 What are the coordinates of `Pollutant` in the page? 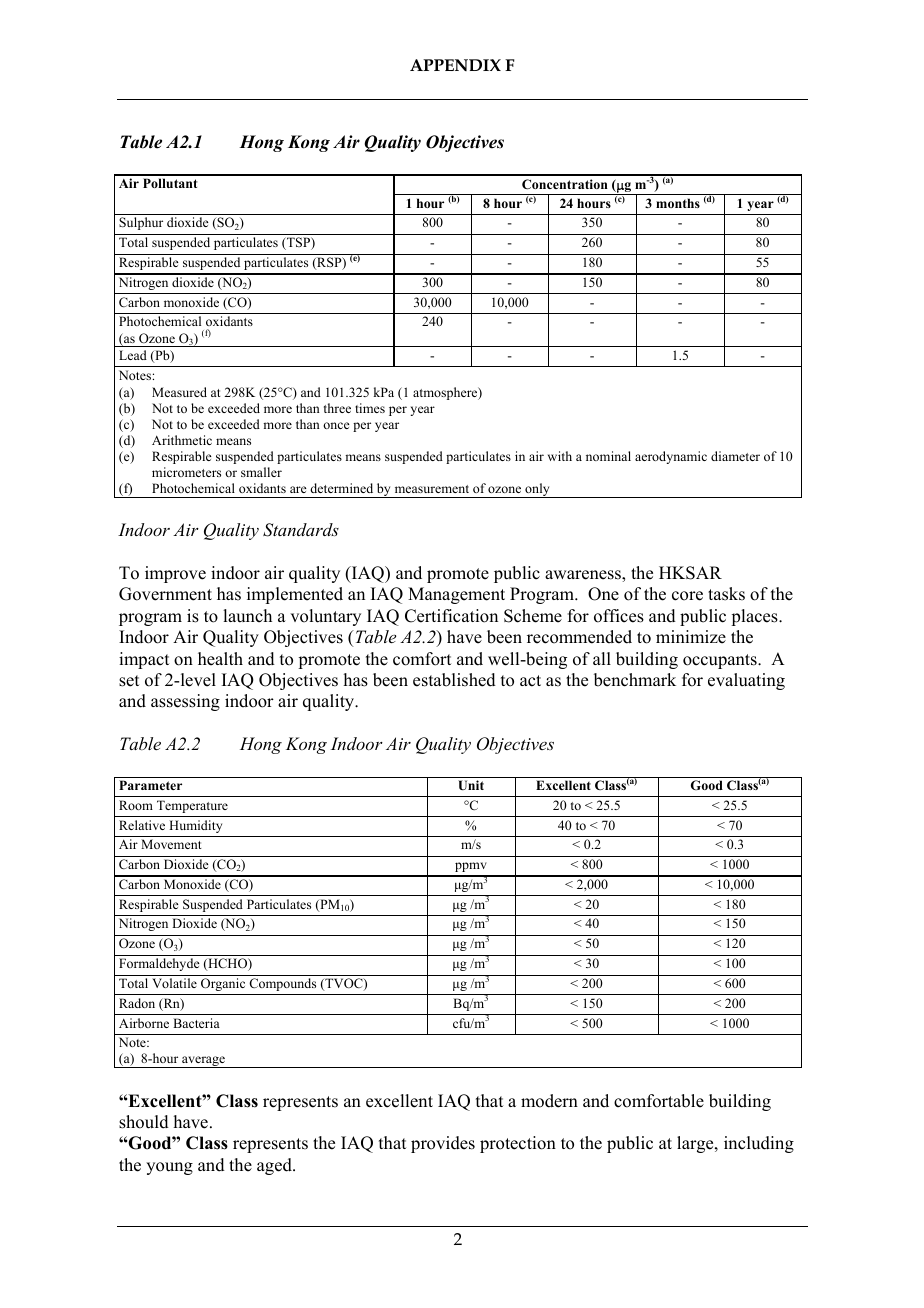 It's located at (170, 183).
